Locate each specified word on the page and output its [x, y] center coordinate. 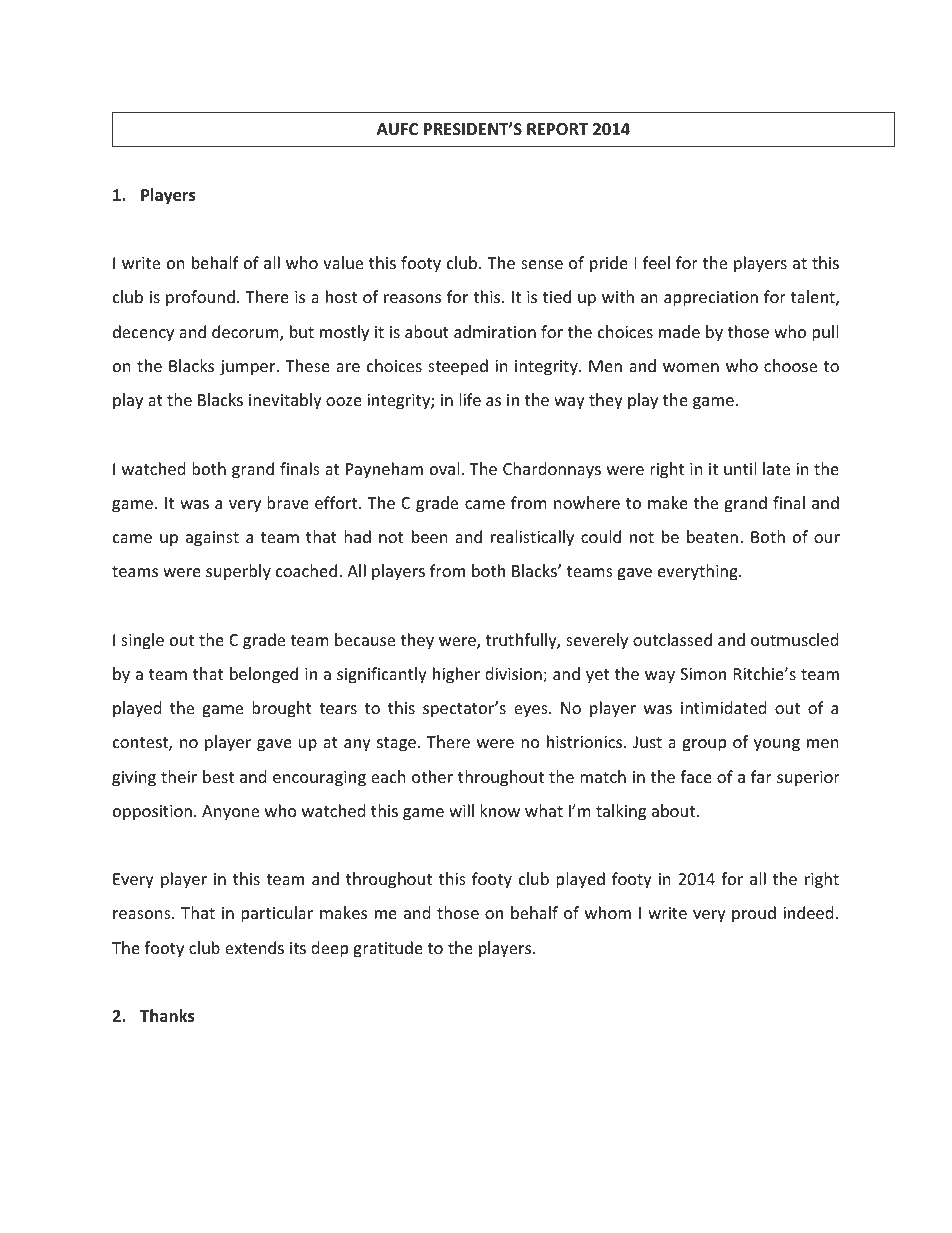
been [430, 536]
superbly [238, 572]
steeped [458, 367]
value [343, 262]
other [432, 776]
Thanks [167, 1016]
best [218, 776]
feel [656, 262]
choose [790, 365]
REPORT [557, 129]
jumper [249, 368]
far [761, 776]
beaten [712, 536]
